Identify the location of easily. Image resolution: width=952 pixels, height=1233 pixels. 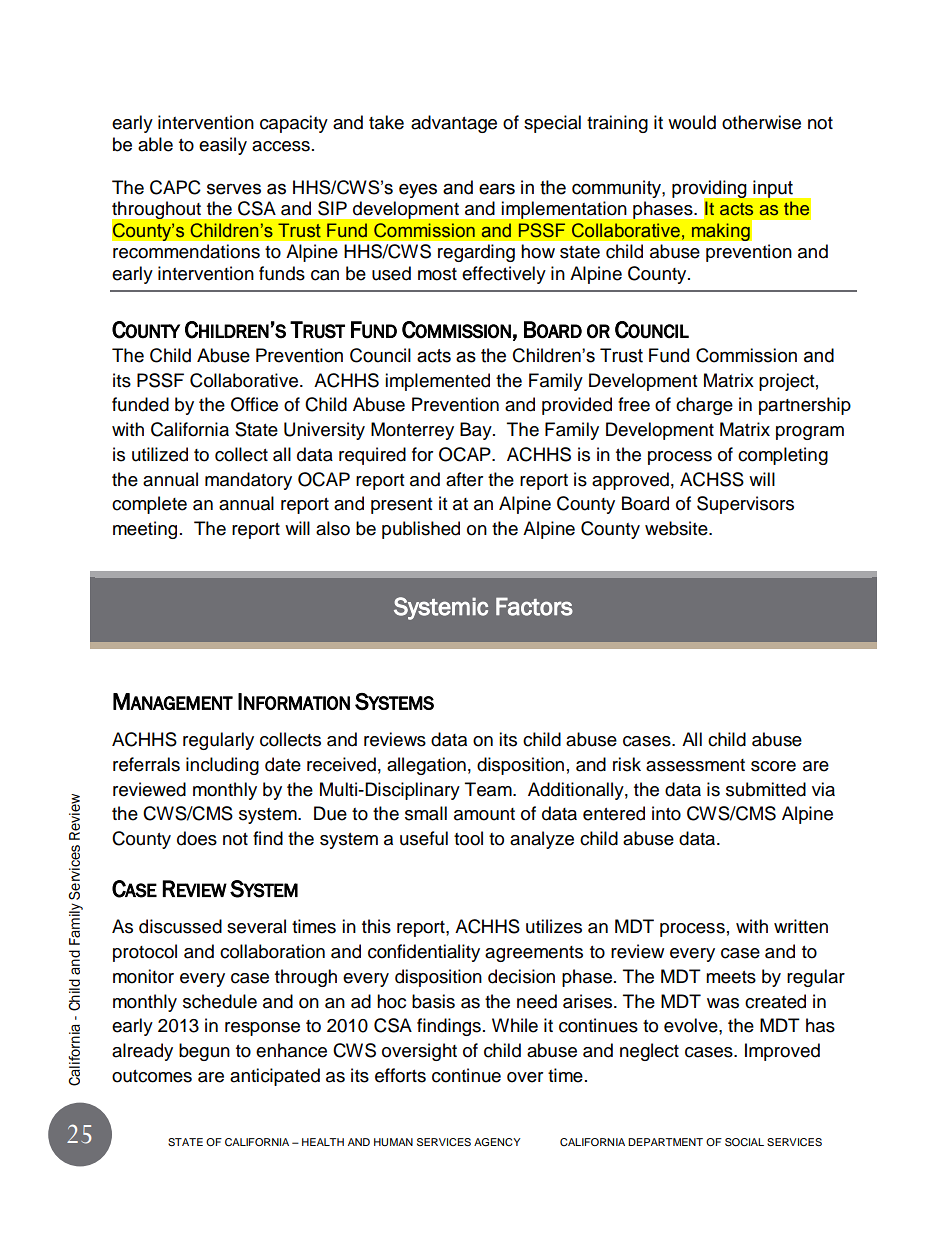
(223, 146).
